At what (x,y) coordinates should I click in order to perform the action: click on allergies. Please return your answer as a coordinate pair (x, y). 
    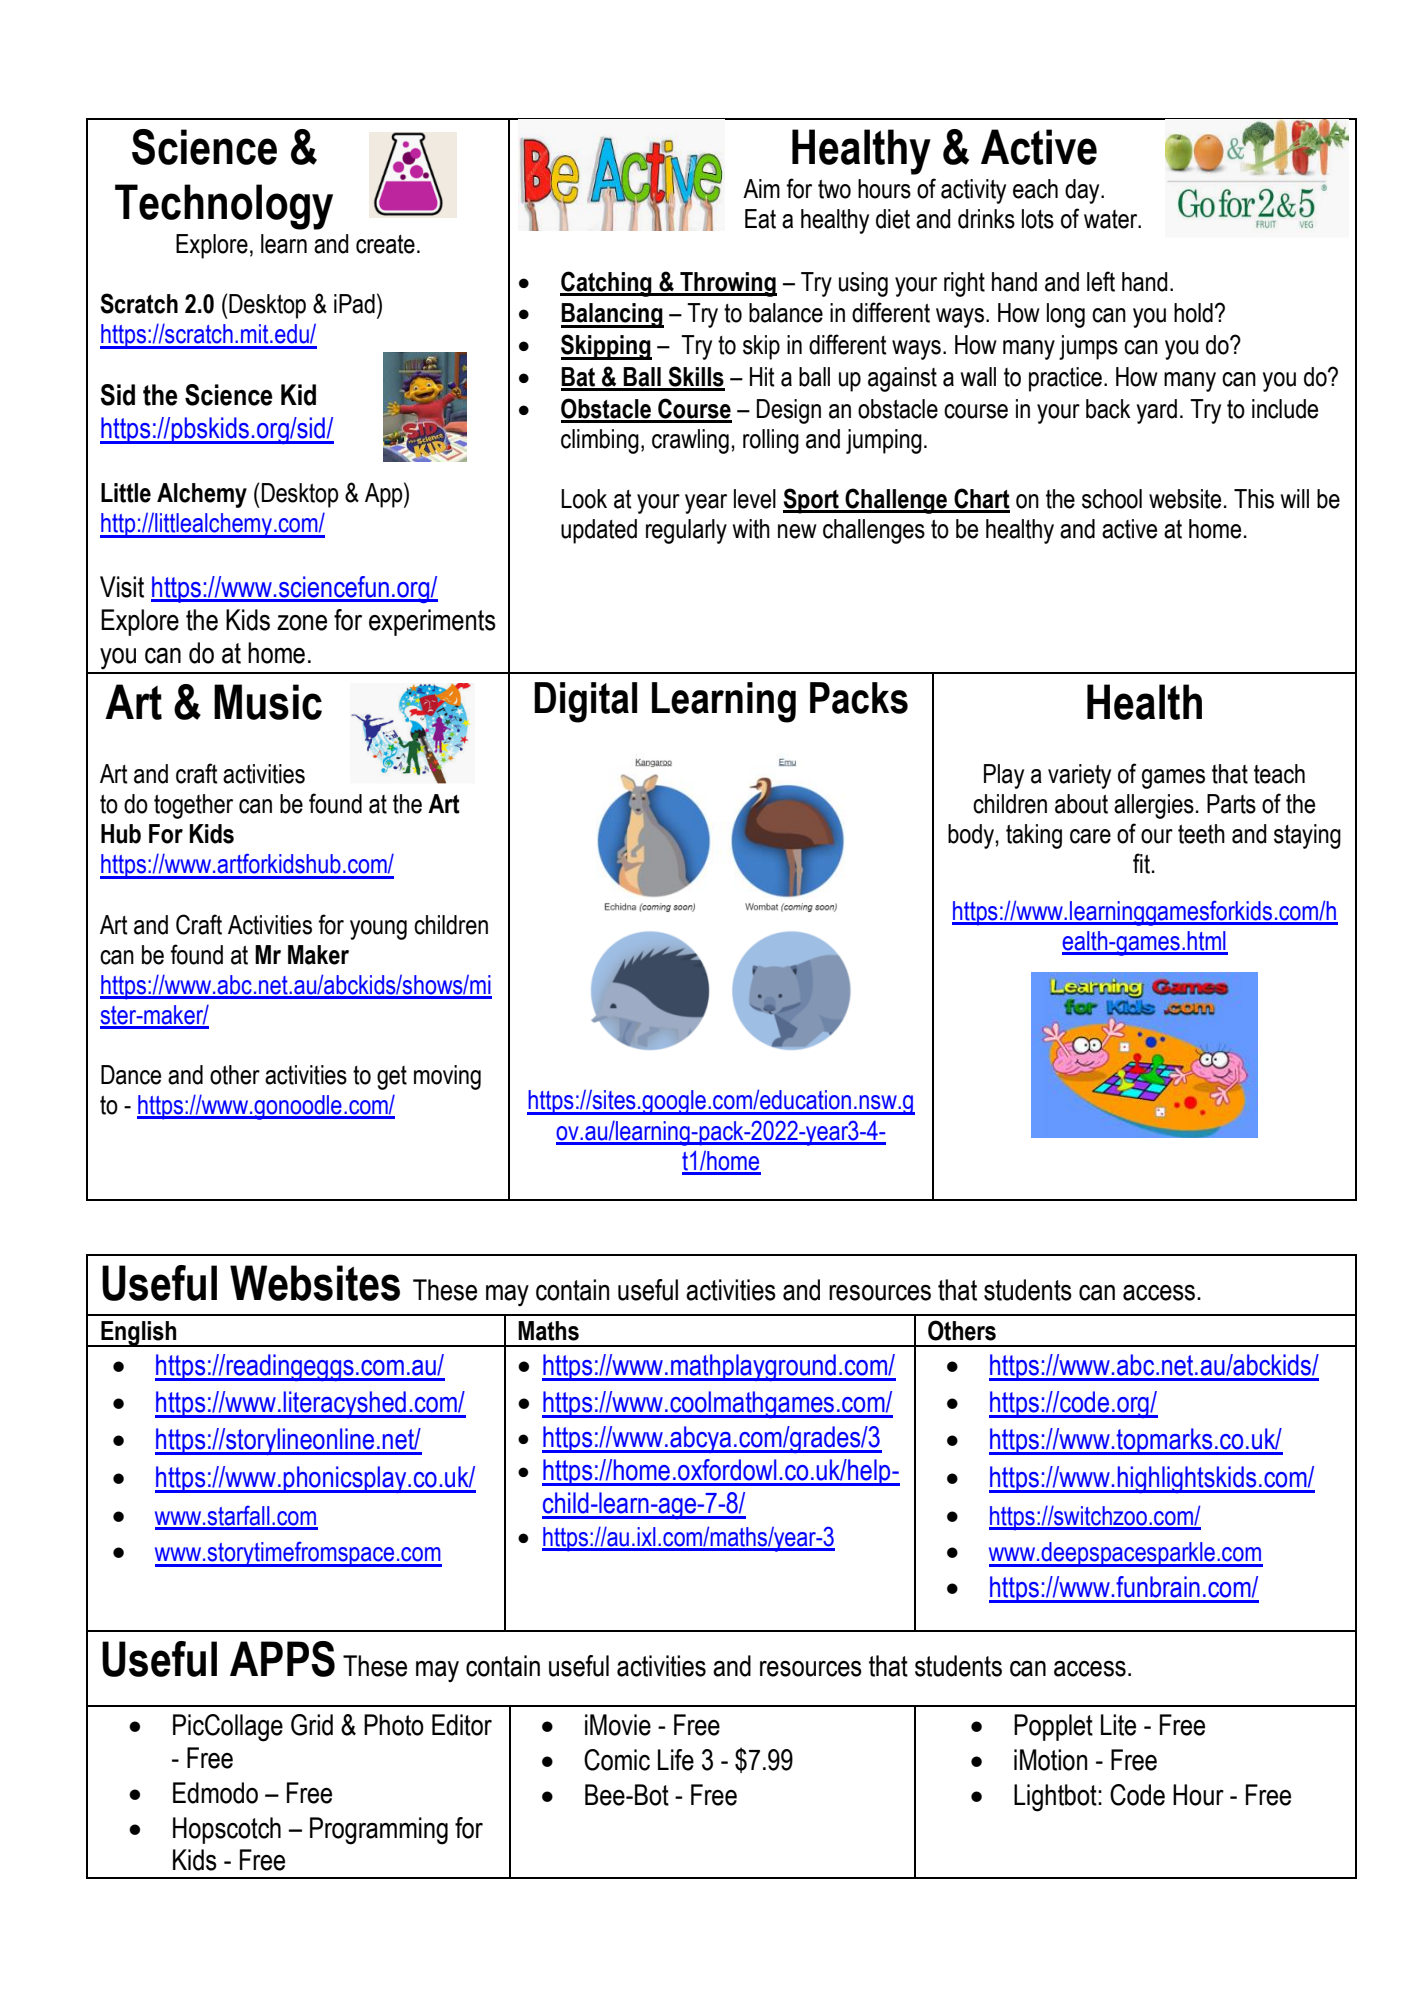
    Looking at the image, I should click on (1154, 806).
